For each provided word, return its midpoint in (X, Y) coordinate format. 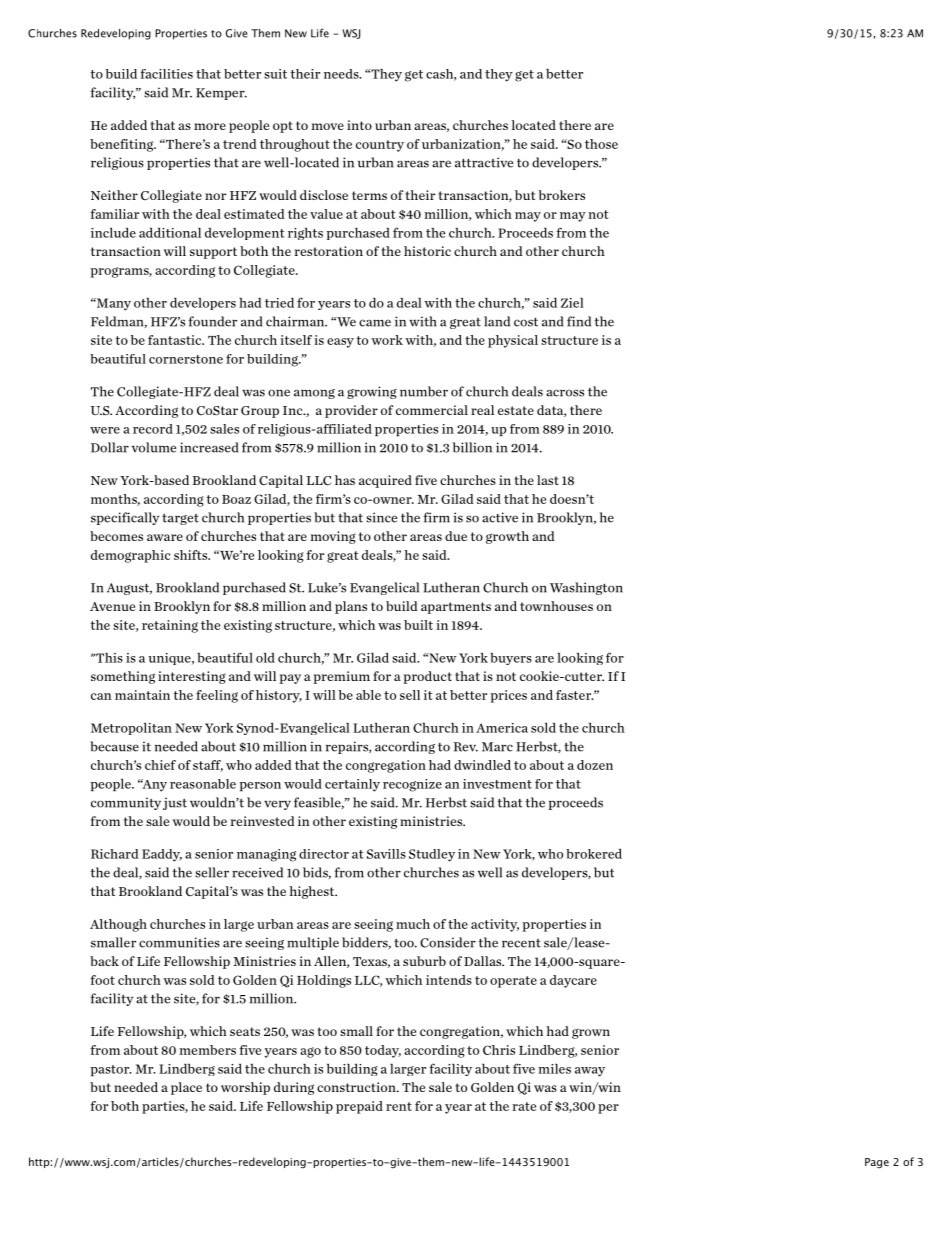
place (186, 1088)
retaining (170, 626)
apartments (456, 608)
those (601, 144)
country (380, 146)
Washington (586, 588)
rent (399, 1106)
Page (877, 1163)
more (210, 126)
